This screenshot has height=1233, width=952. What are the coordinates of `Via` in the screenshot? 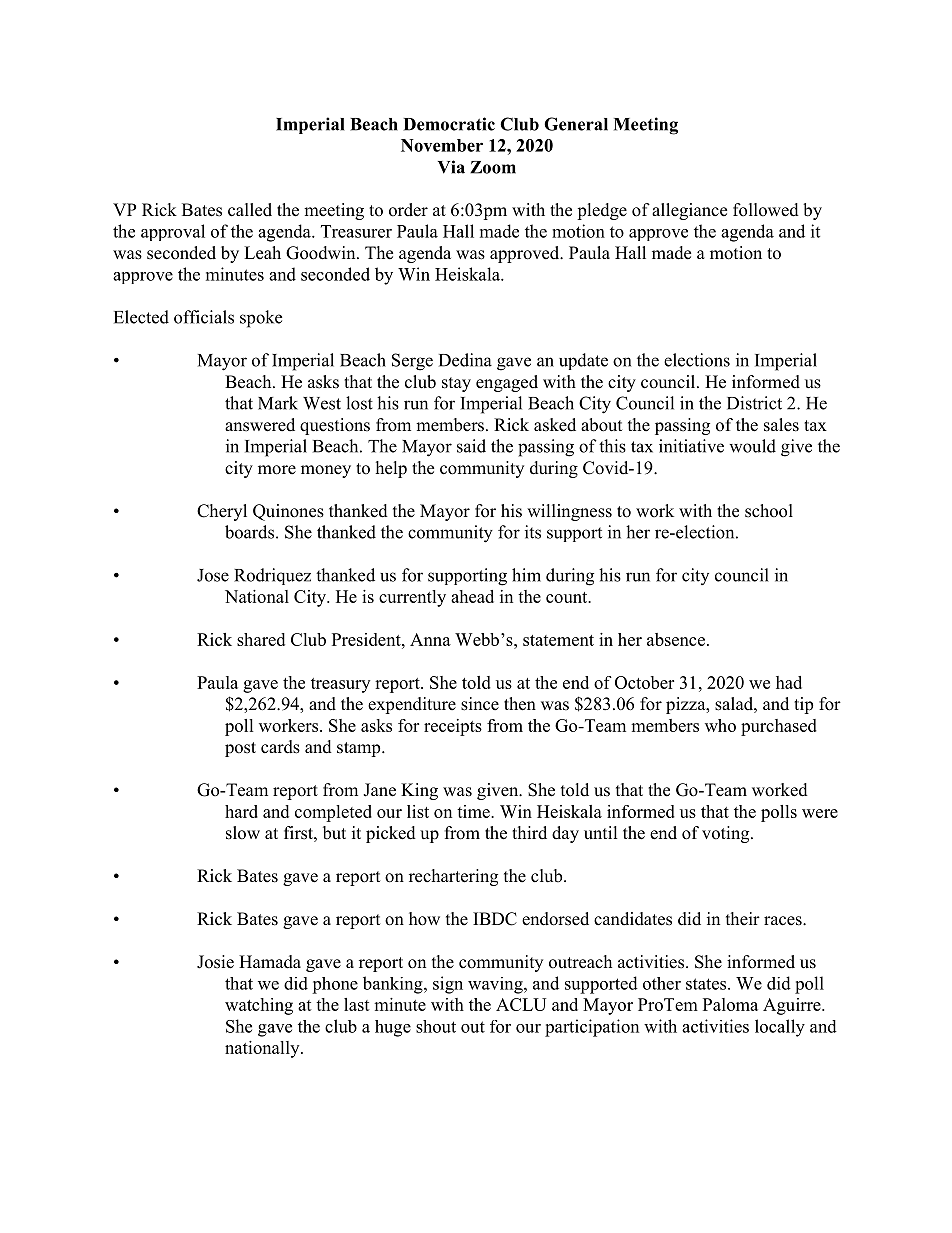 It's located at (451, 167).
